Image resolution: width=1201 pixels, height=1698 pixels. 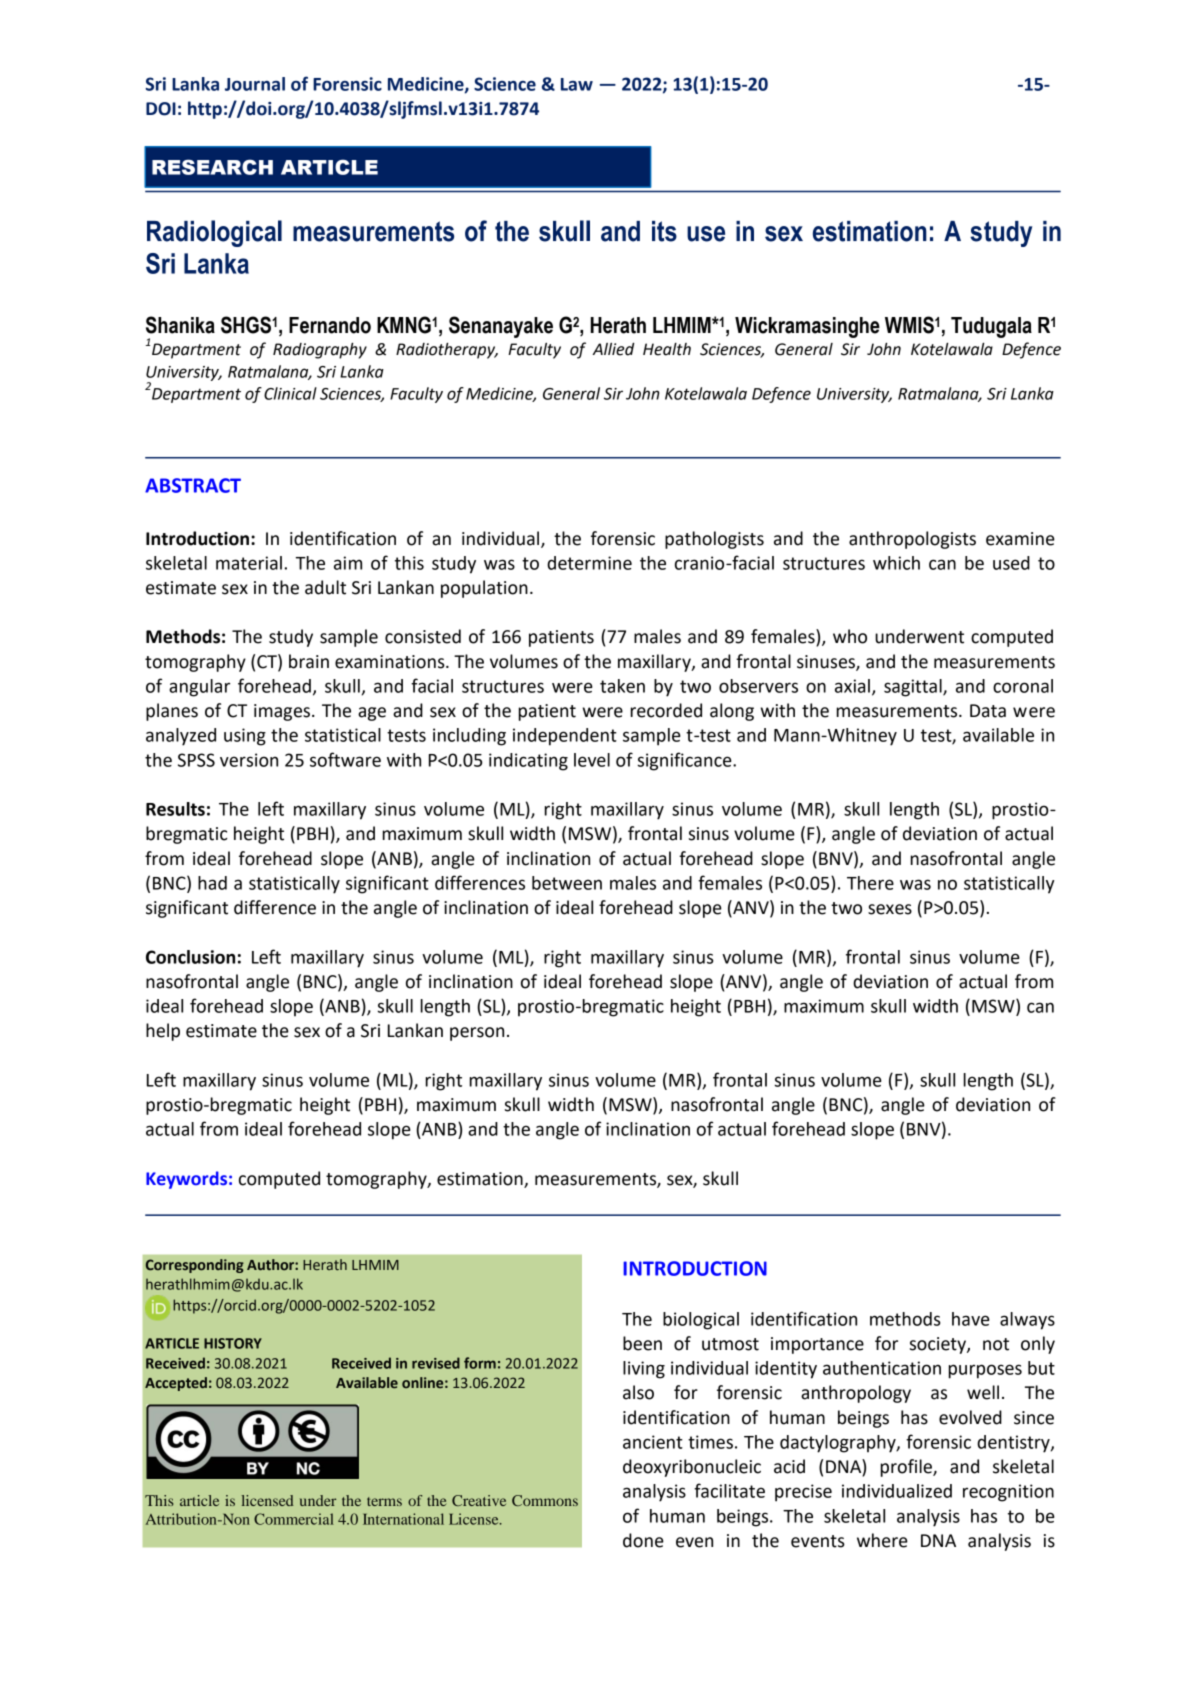 What do you see at coordinates (294, 1519) in the screenshot?
I see `Commercial` at bounding box center [294, 1519].
